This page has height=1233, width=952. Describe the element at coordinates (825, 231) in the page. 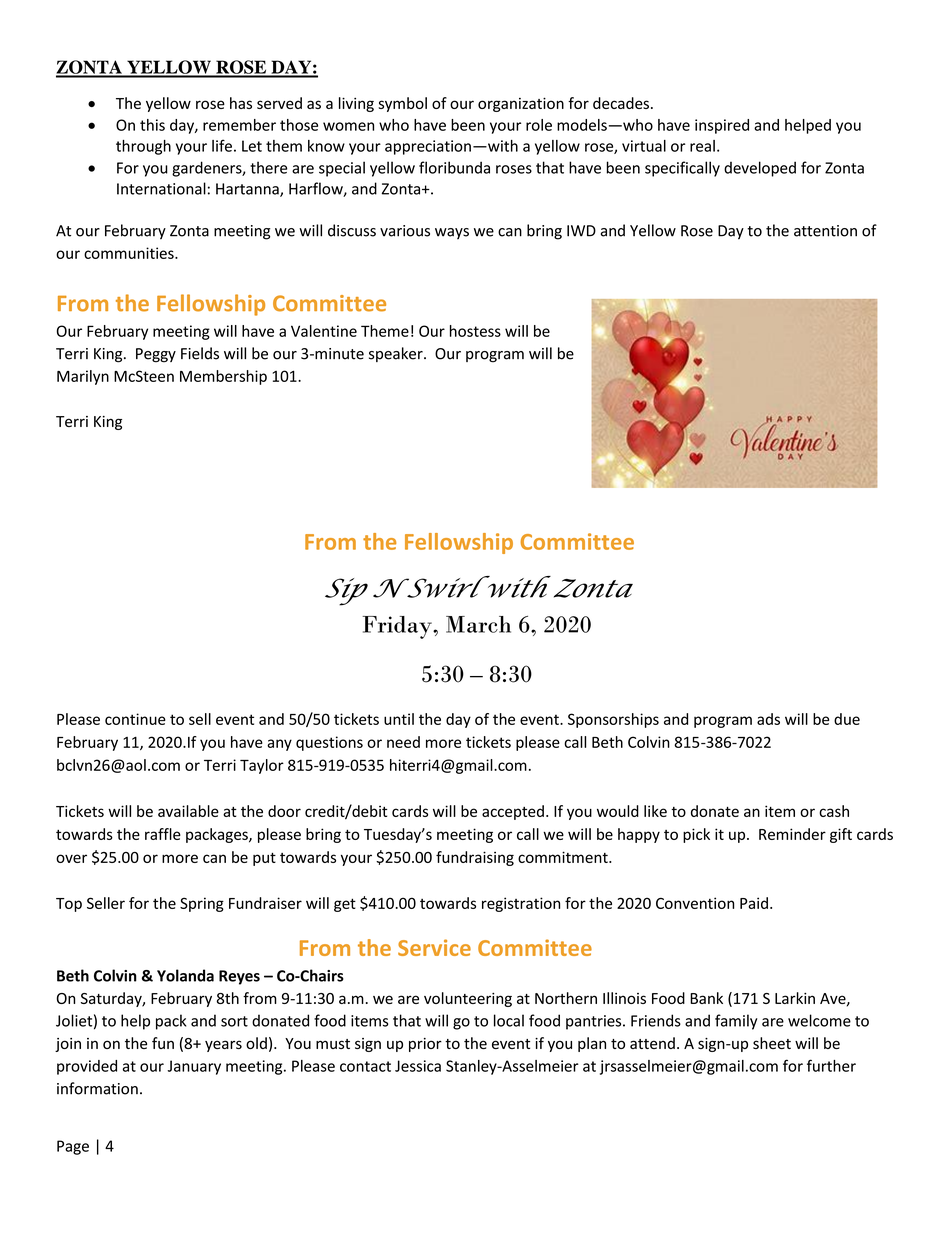

I see `attention` at that location.
